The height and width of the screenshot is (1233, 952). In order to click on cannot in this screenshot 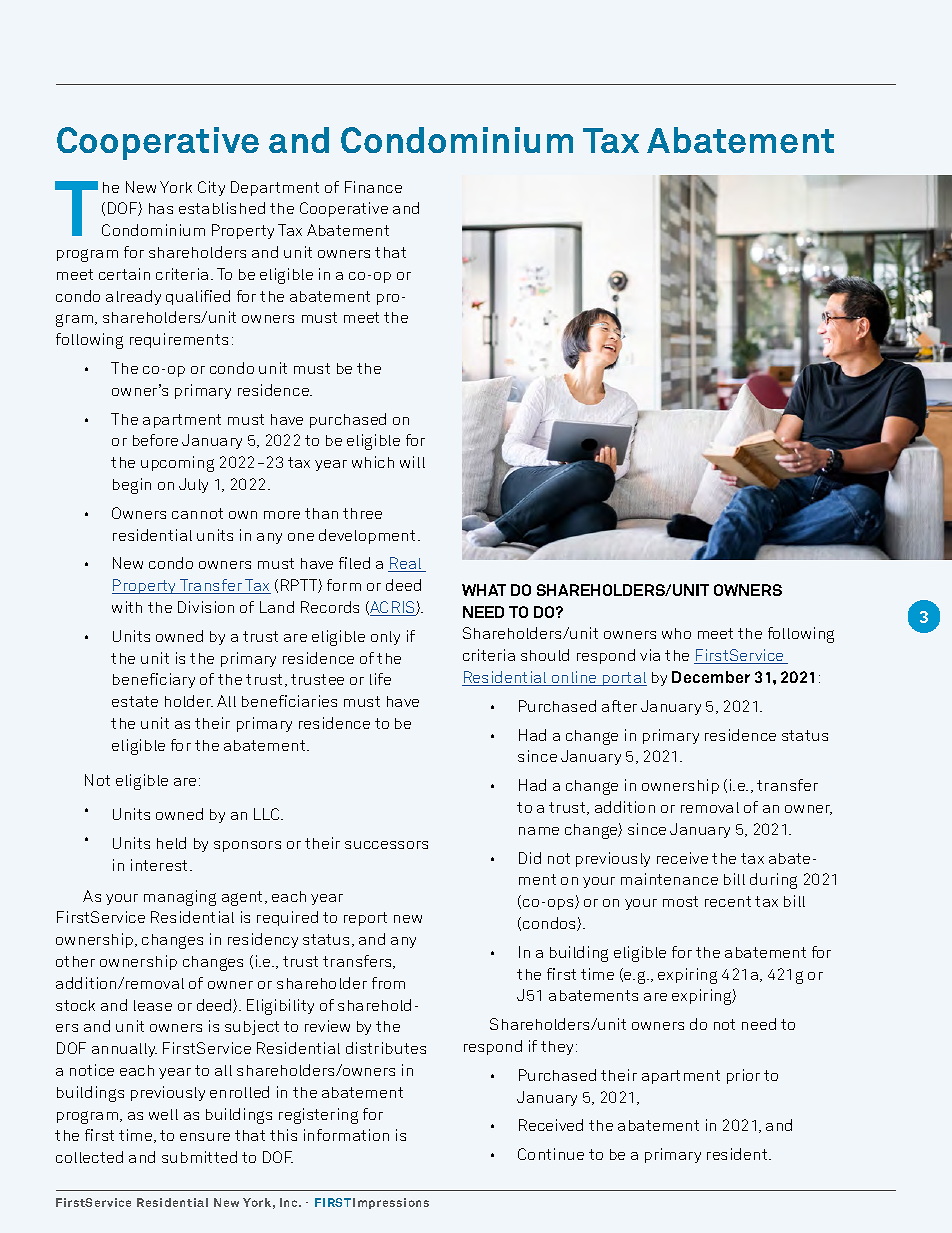, I will do `click(197, 513)`.
